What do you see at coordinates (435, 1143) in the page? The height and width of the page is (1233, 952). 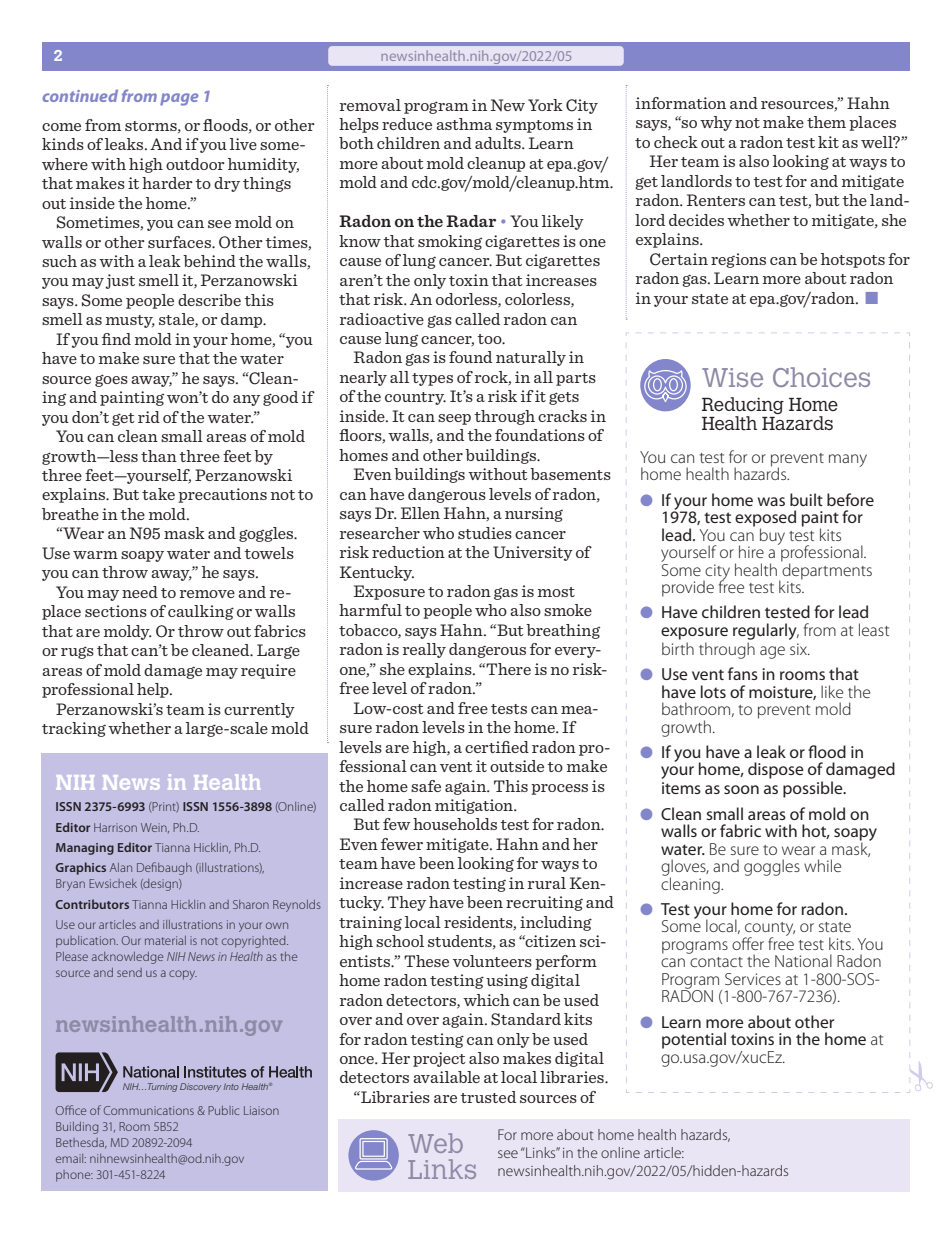 I see `Web` at bounding box center [435, 1143].
